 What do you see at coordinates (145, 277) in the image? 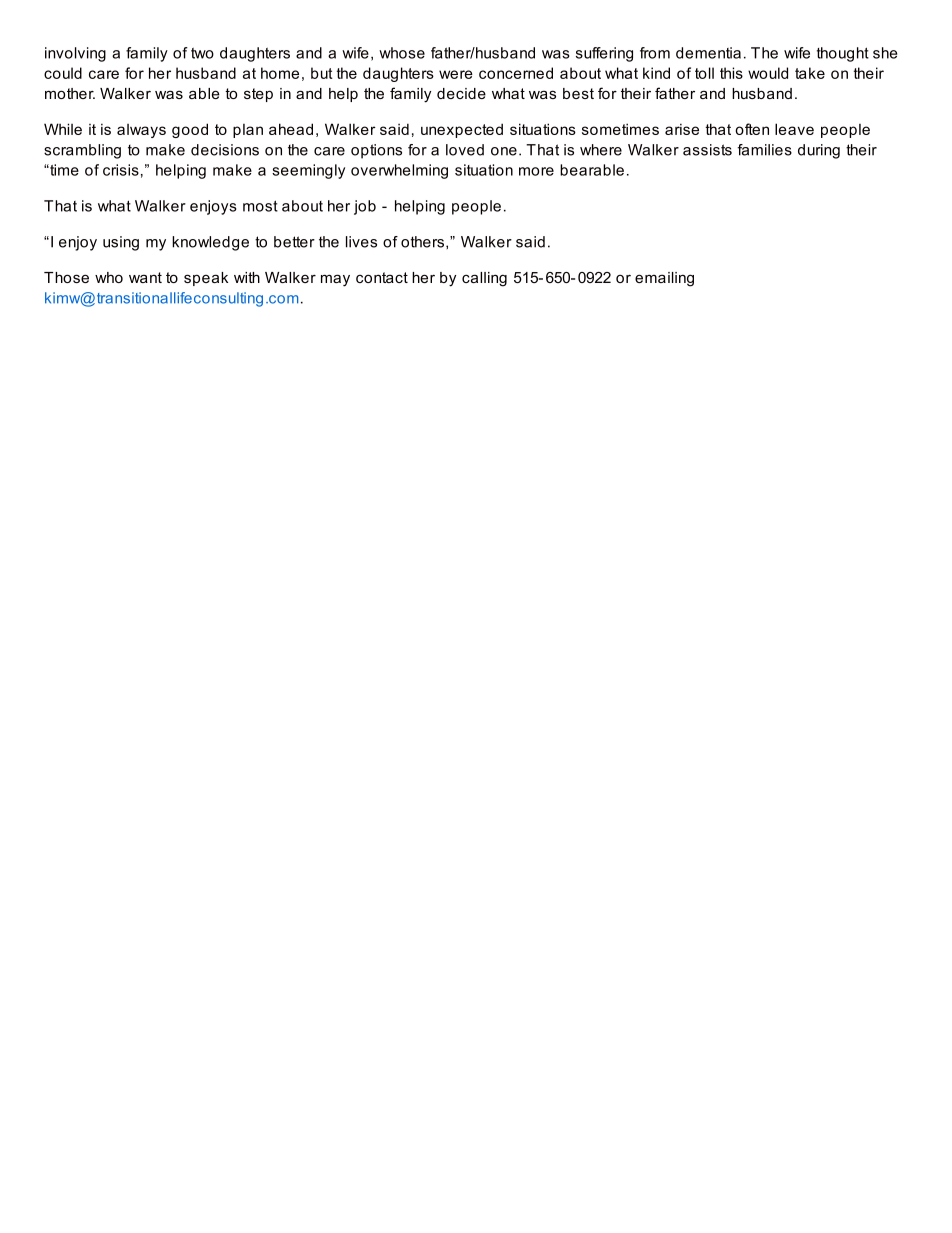
I see `want` at bounding box center [145, 277].
